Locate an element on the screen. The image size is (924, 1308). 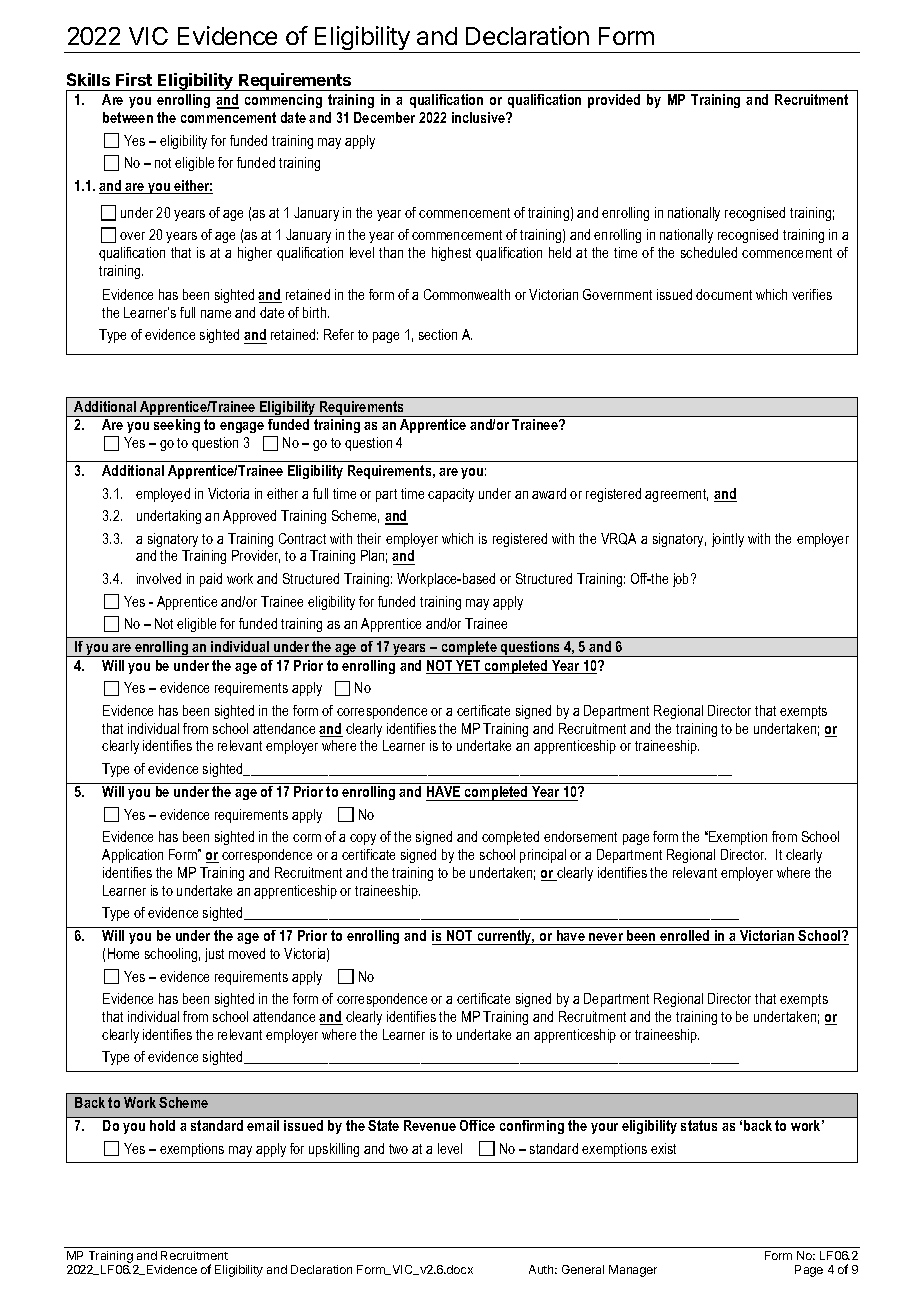
just is located at coordinates (214, 955).
